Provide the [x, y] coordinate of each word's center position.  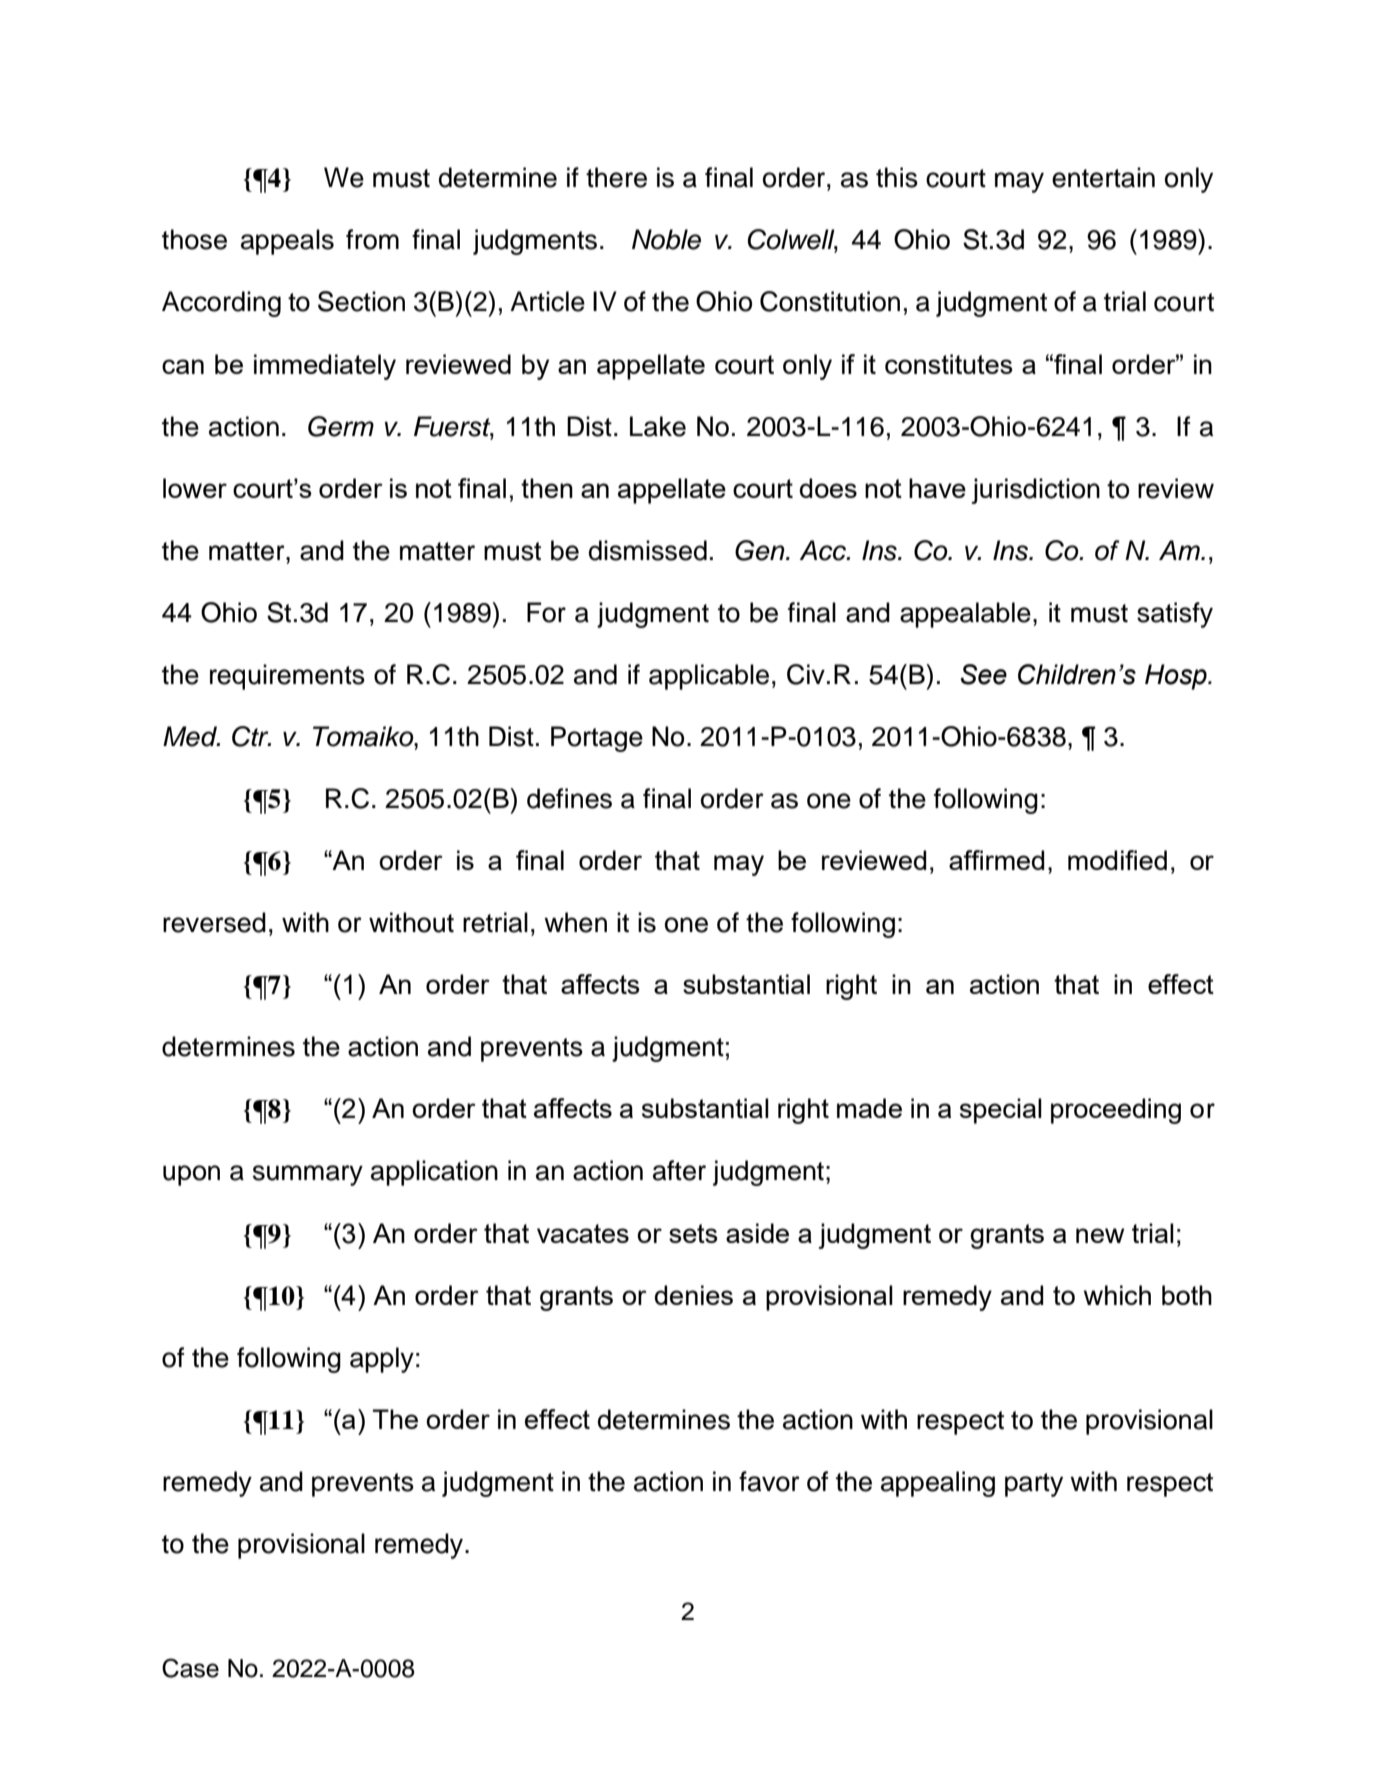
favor [769, 1481]
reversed [214, 922]
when [575, 922]
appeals [287, 242]
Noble [666, 239]
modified [1117, 860]
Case [190, 1668]
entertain [1103, 177]
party [1034, 1485]
